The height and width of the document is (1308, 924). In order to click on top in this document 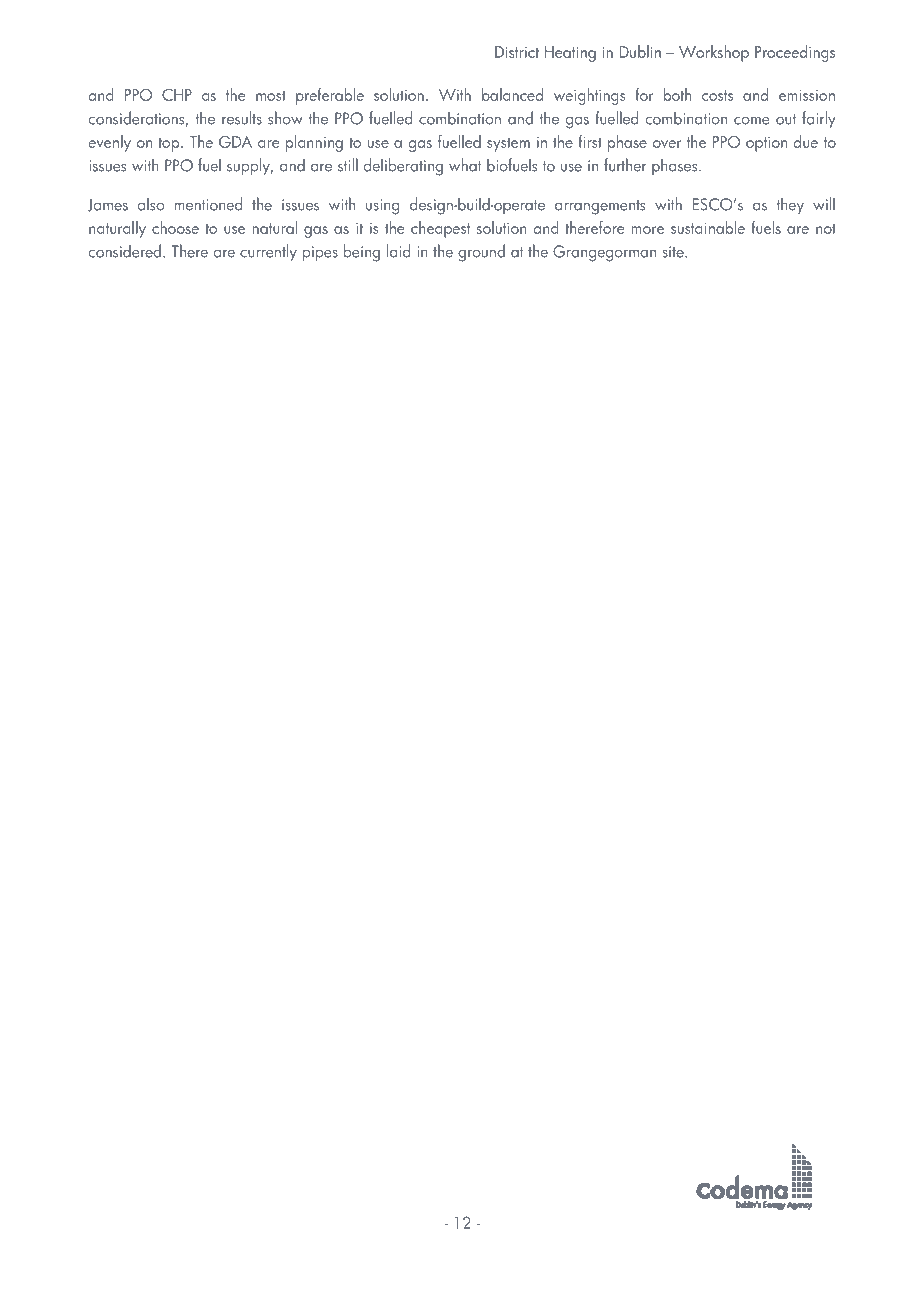, I will do `click(170, 144)`.
